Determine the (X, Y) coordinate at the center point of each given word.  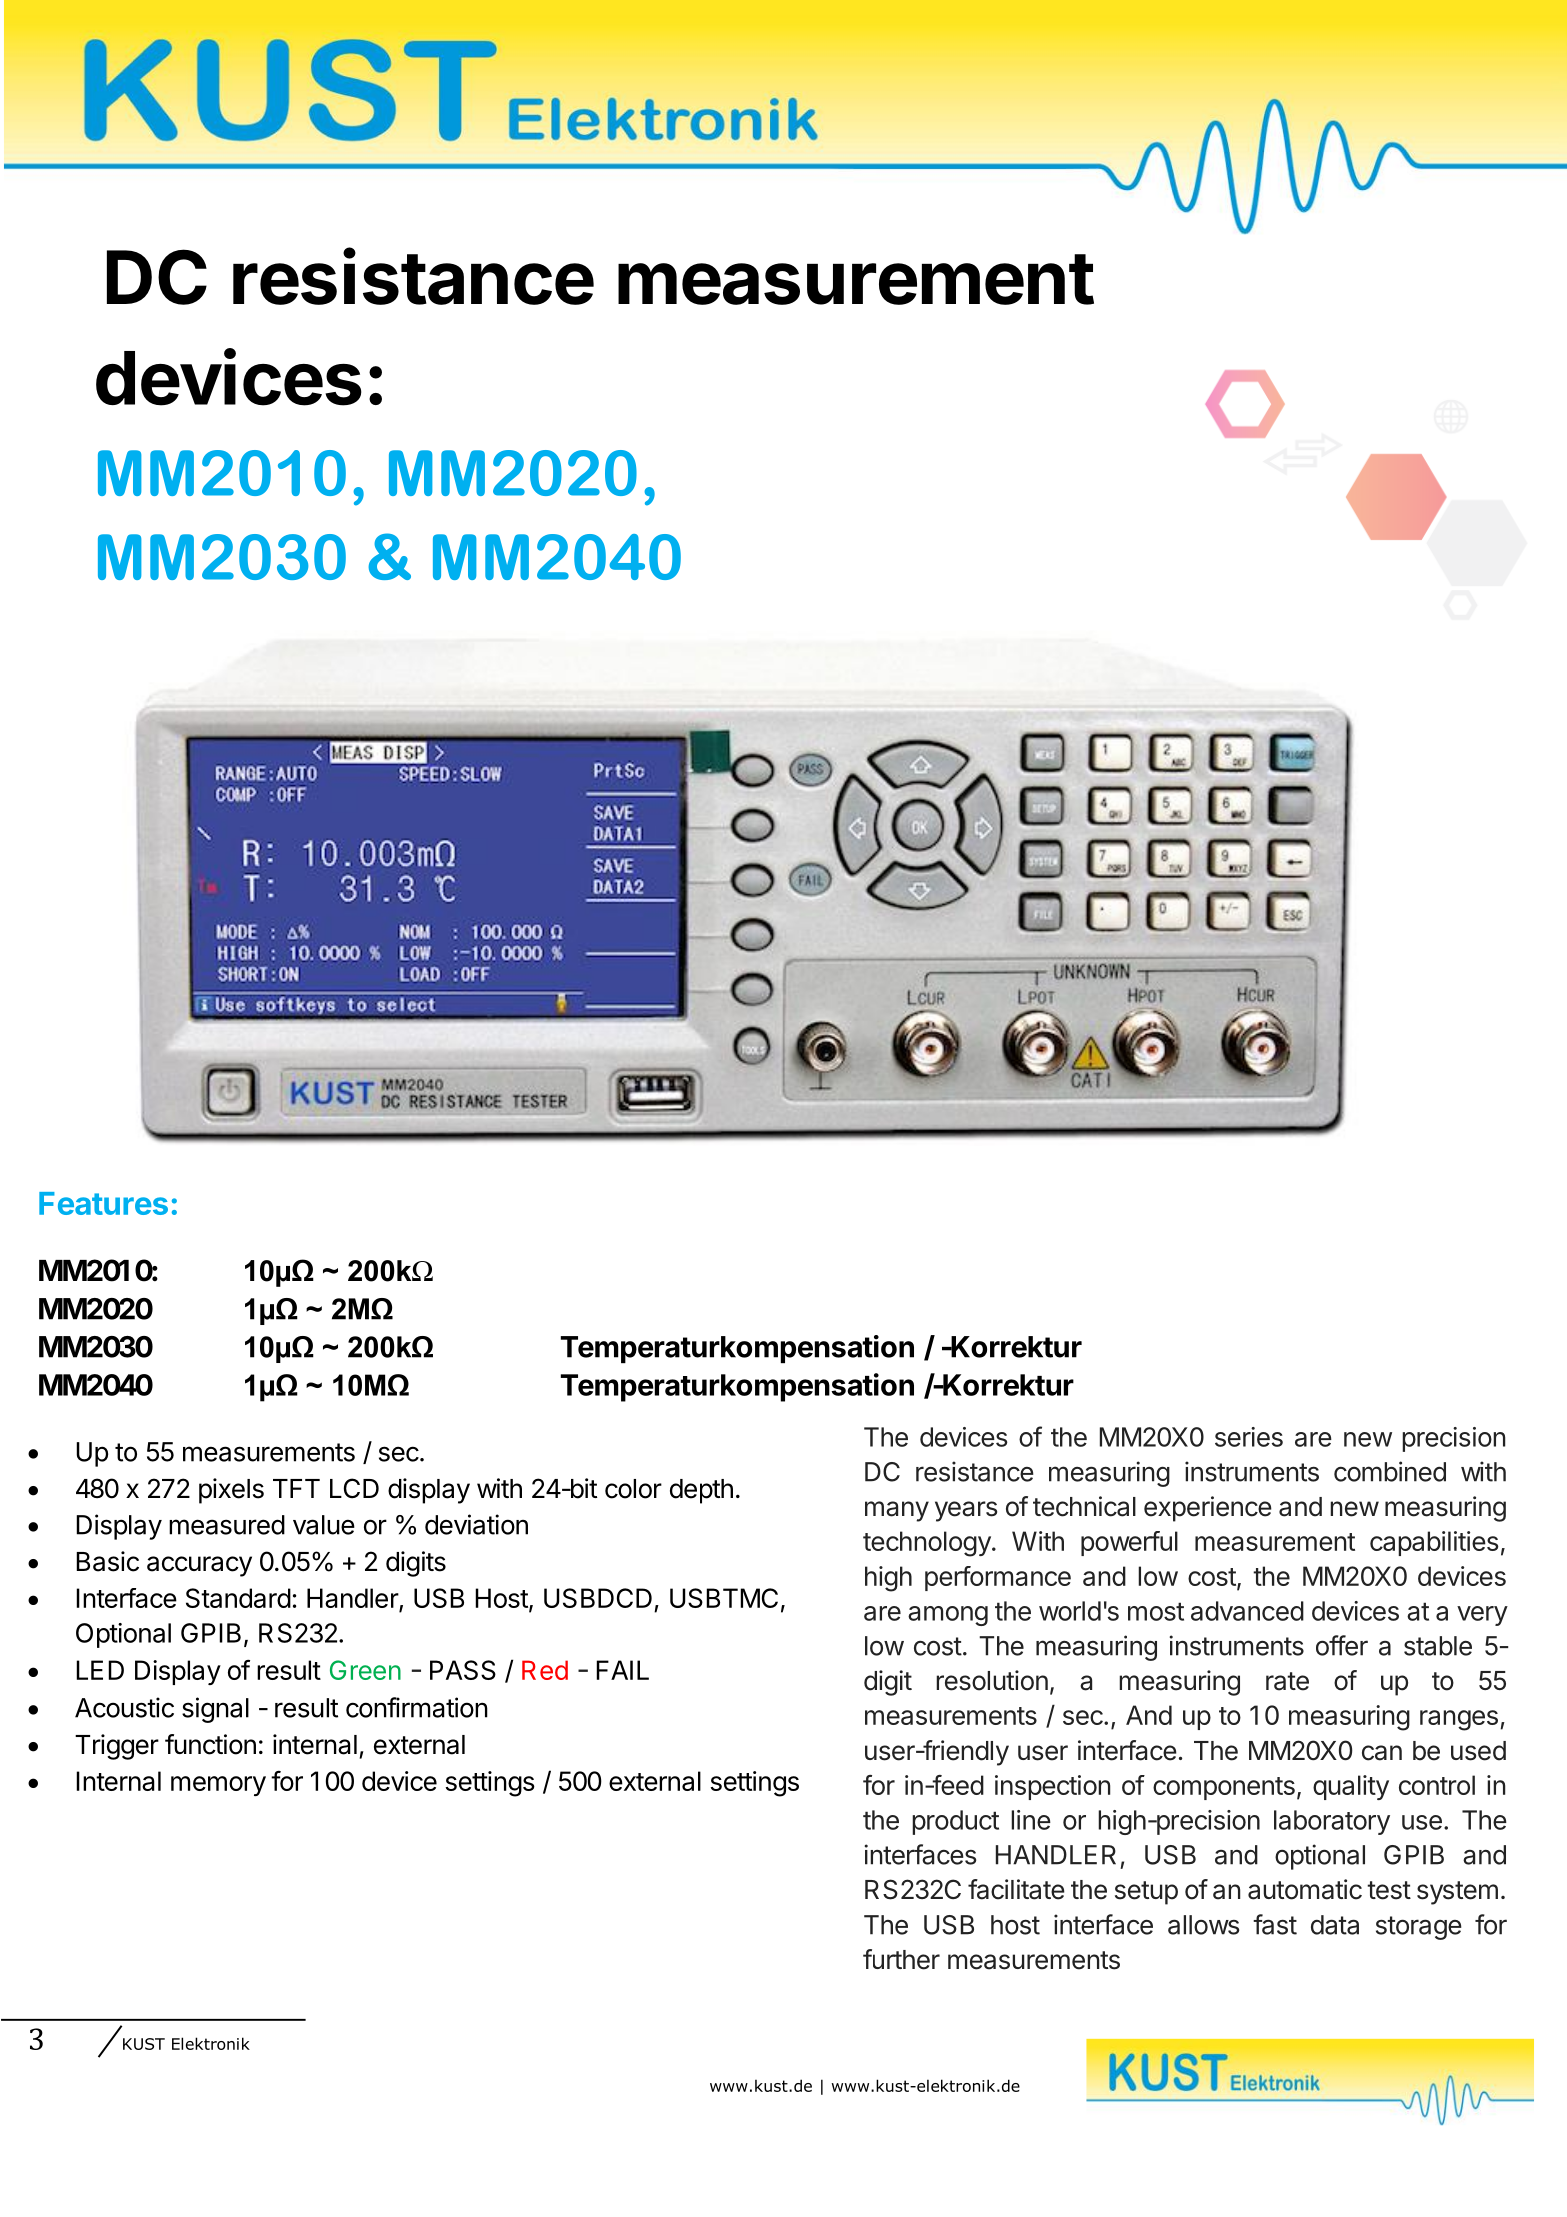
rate (1287, 1681)
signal (215, 1710)
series (1249, 1437)
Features (103, 1203)
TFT (296, 1488)
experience (1208, 1509)
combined (1390, 1471)
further (901, 1959)
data (1335, 1925)
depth (701, 1491)
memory (218, 1786)
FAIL (622, 1670)
